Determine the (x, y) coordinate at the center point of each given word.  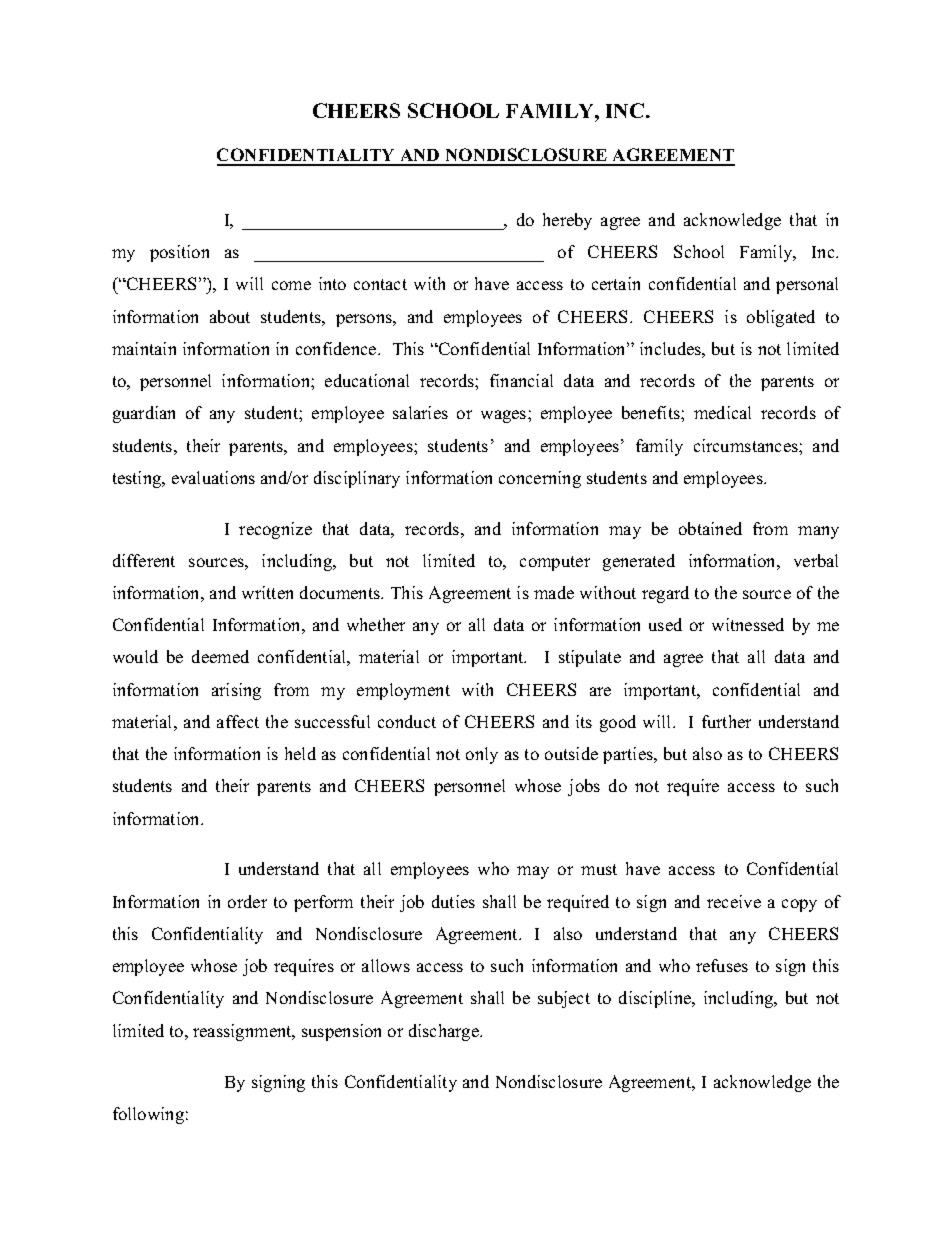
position (179, 253)
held (300, 753)
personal (807, 285)
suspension (341, 1032)
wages (505, 416)
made (554, 592)
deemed (220, 656)
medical (722, 412)
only (482, 755)
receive (734, 901)
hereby (567, 221)
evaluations (213, 477)
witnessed (748, 624)
